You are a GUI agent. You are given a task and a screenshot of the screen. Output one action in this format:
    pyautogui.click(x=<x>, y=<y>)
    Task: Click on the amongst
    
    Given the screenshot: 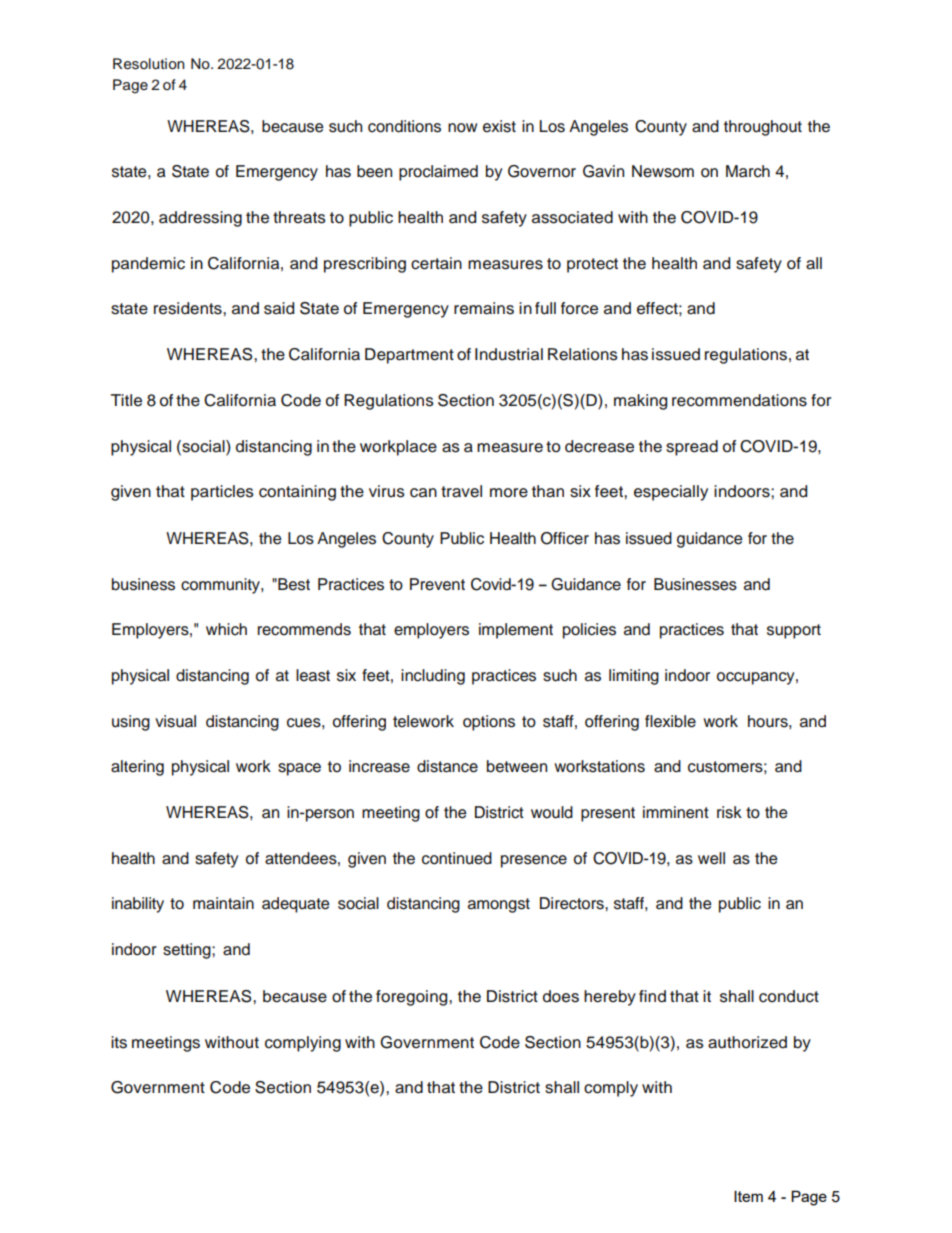 What is the action you would take?
    pyautogui.click(x=499, y=905)
